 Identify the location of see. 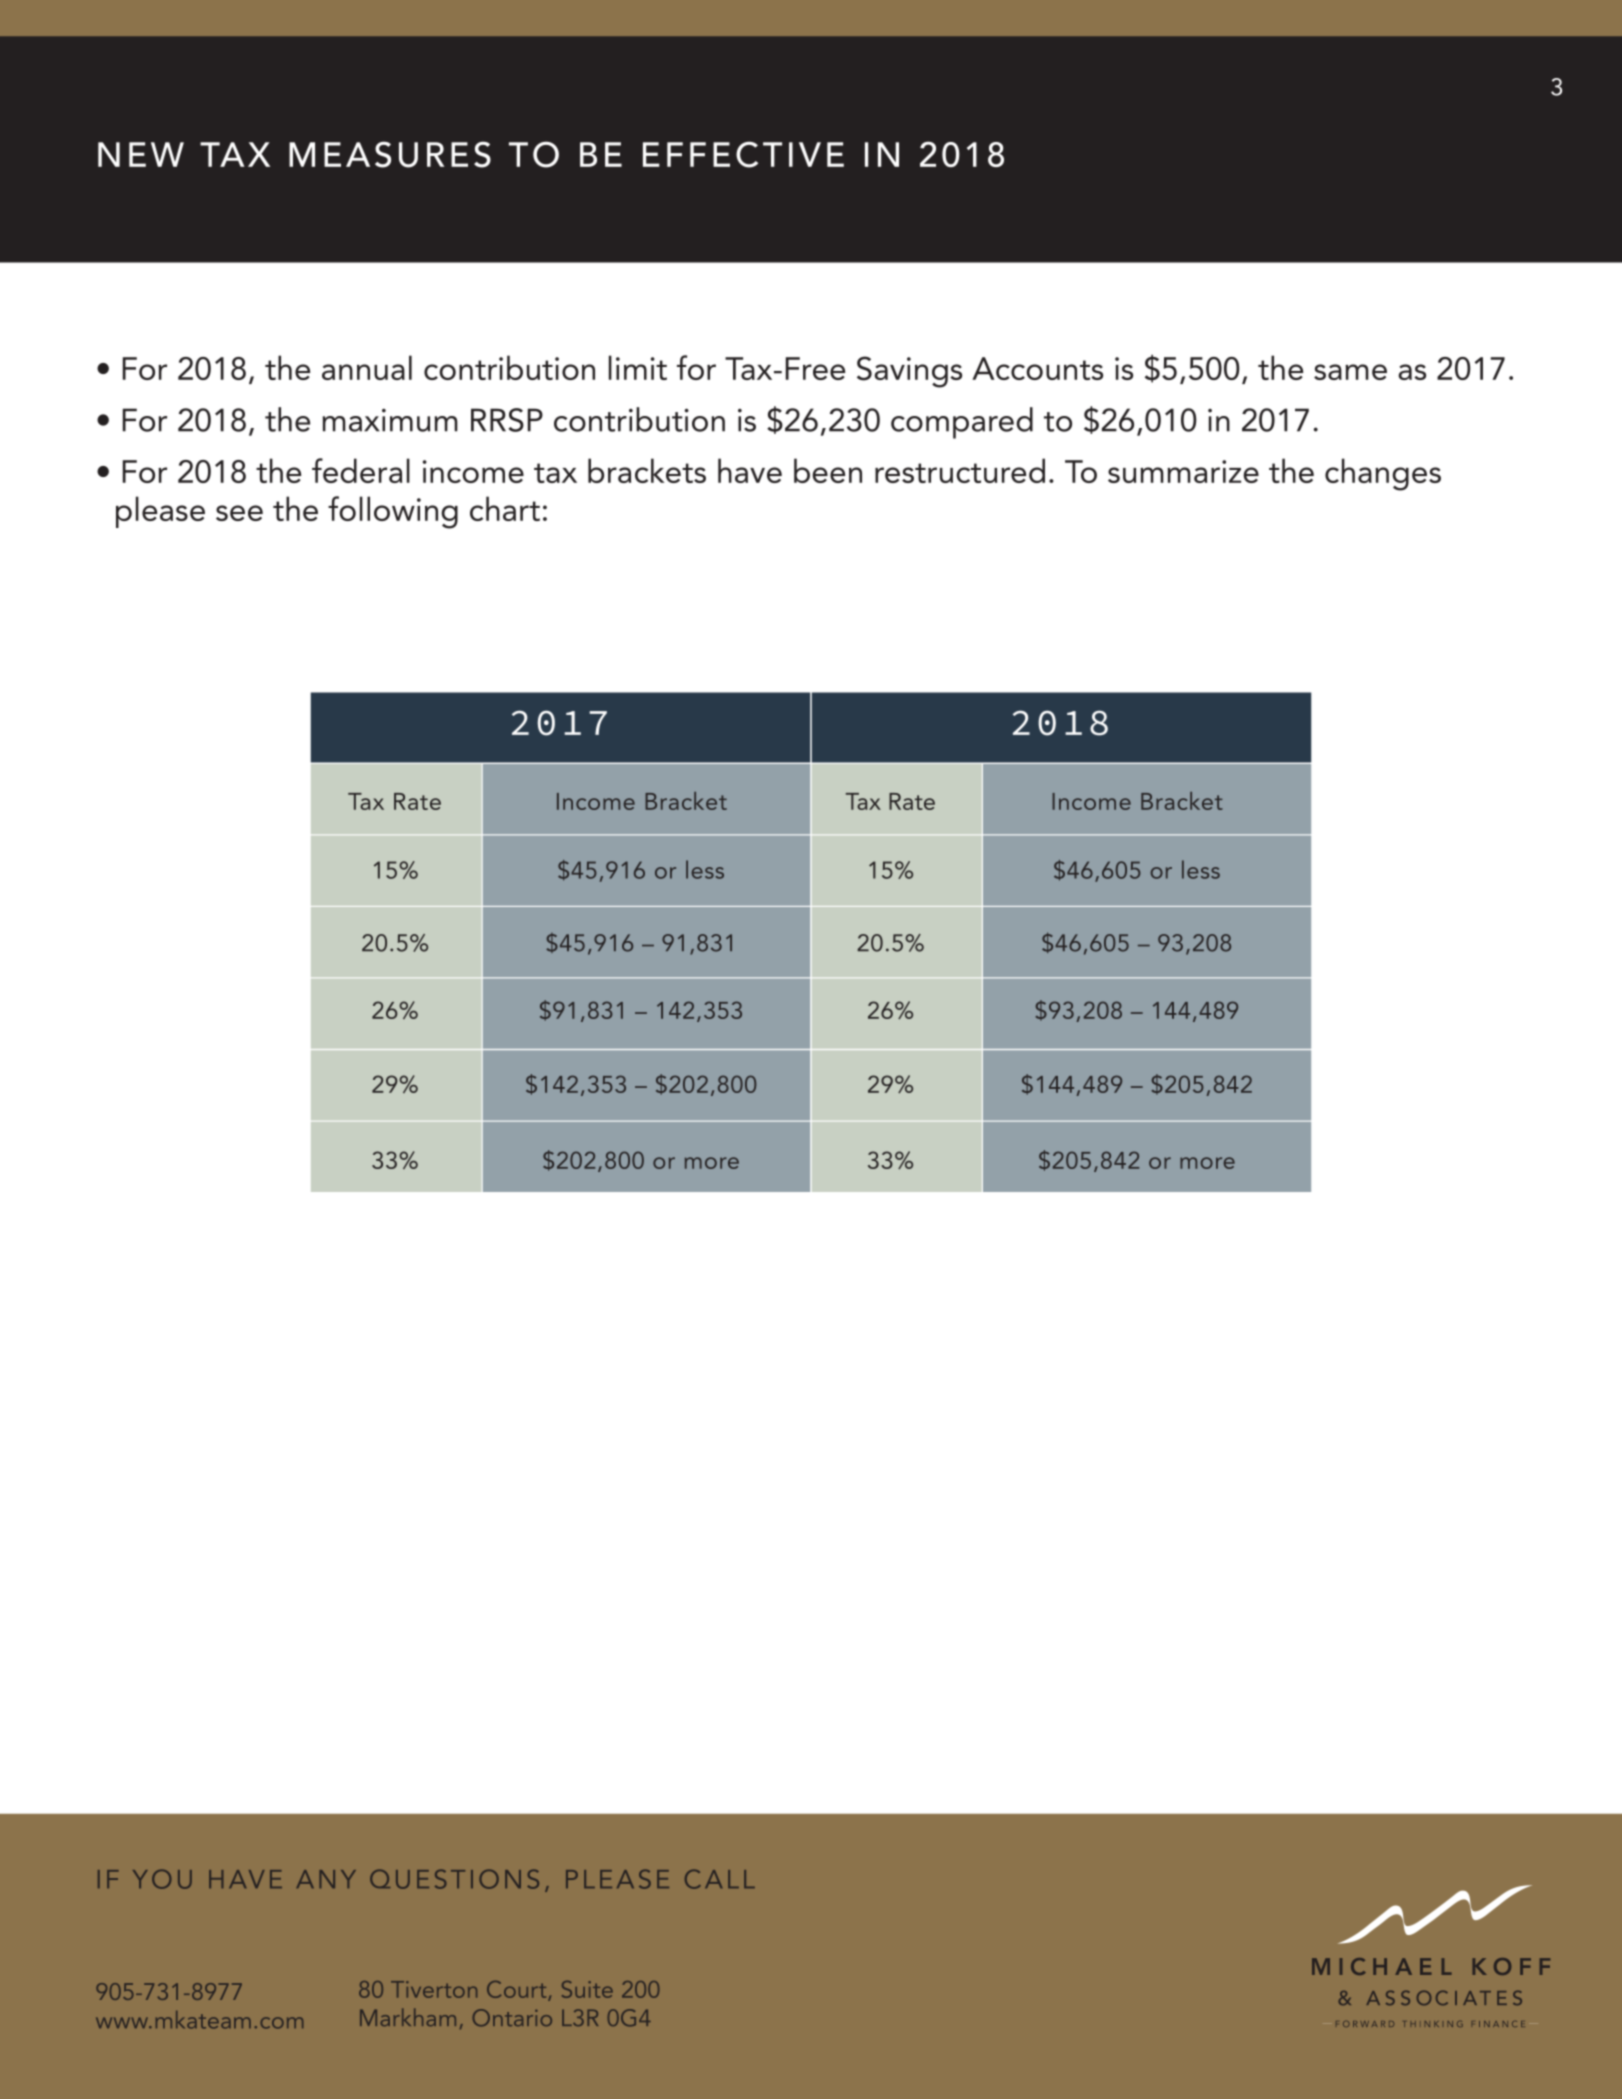
(239, 513).
